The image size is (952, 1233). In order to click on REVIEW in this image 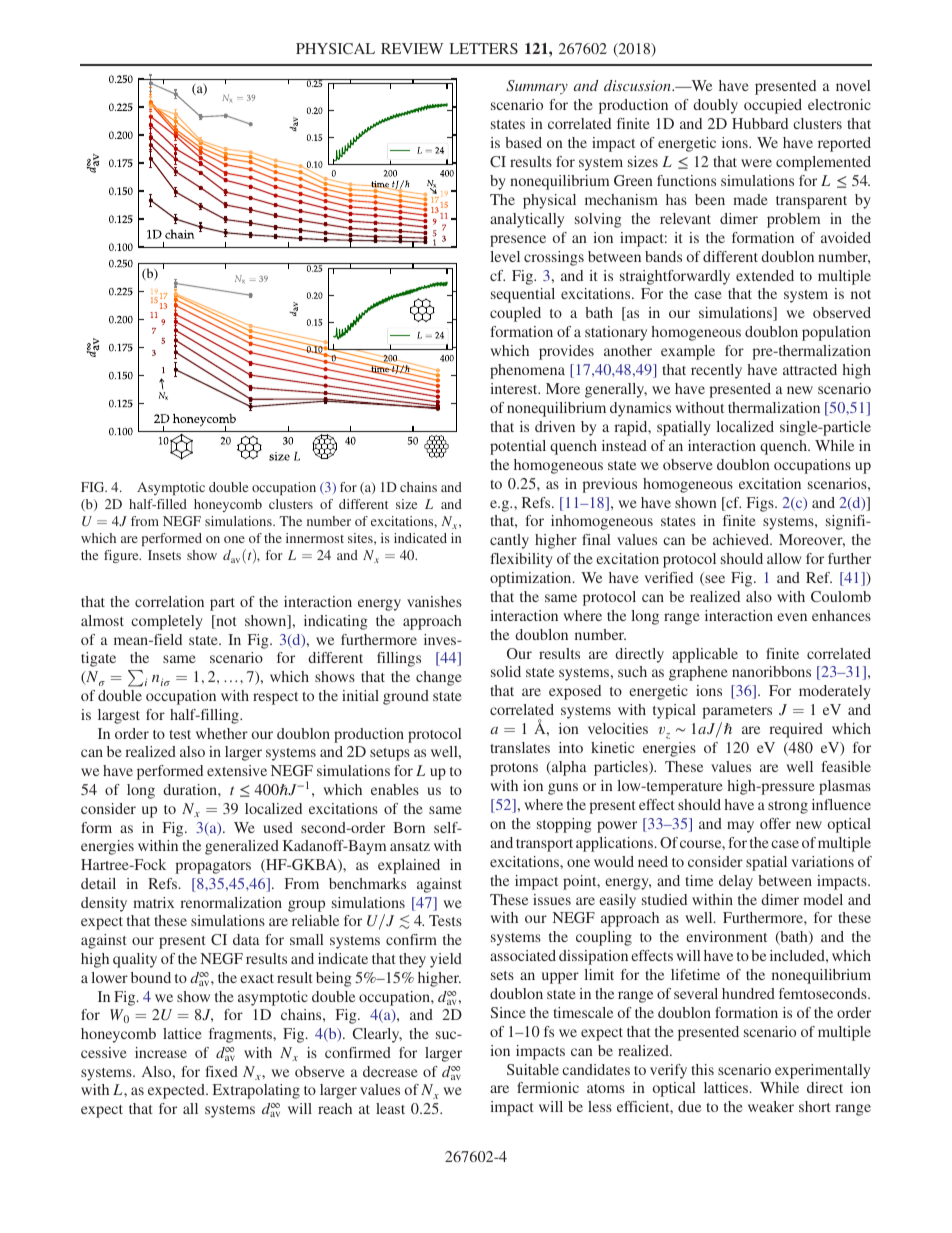, I will do `click(412, 48)`.
